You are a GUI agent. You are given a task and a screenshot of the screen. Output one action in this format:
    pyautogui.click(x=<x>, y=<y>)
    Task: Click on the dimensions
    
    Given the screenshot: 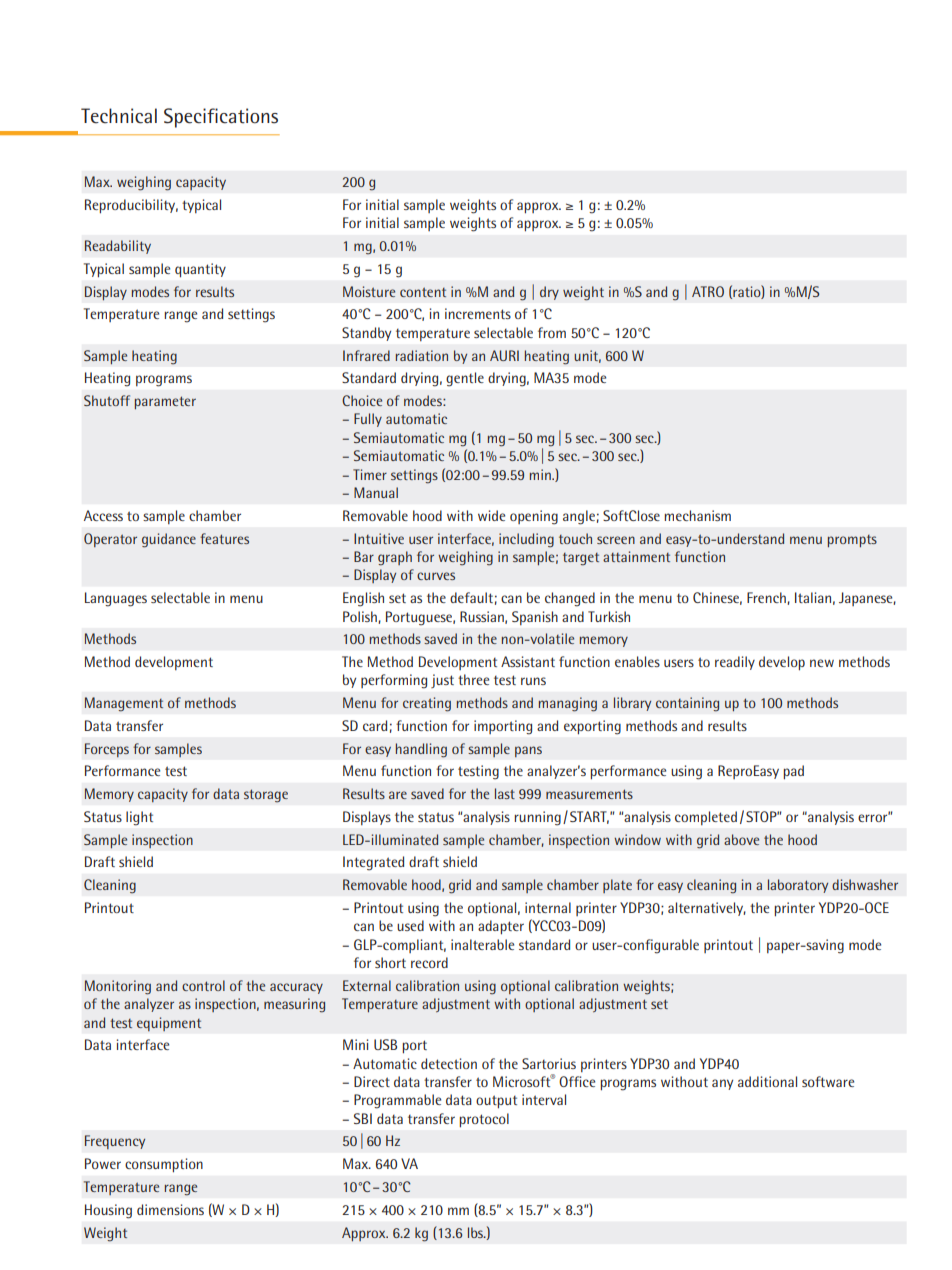 What is the action you would take?
    pyautogui.click(x=170, y=1209)
